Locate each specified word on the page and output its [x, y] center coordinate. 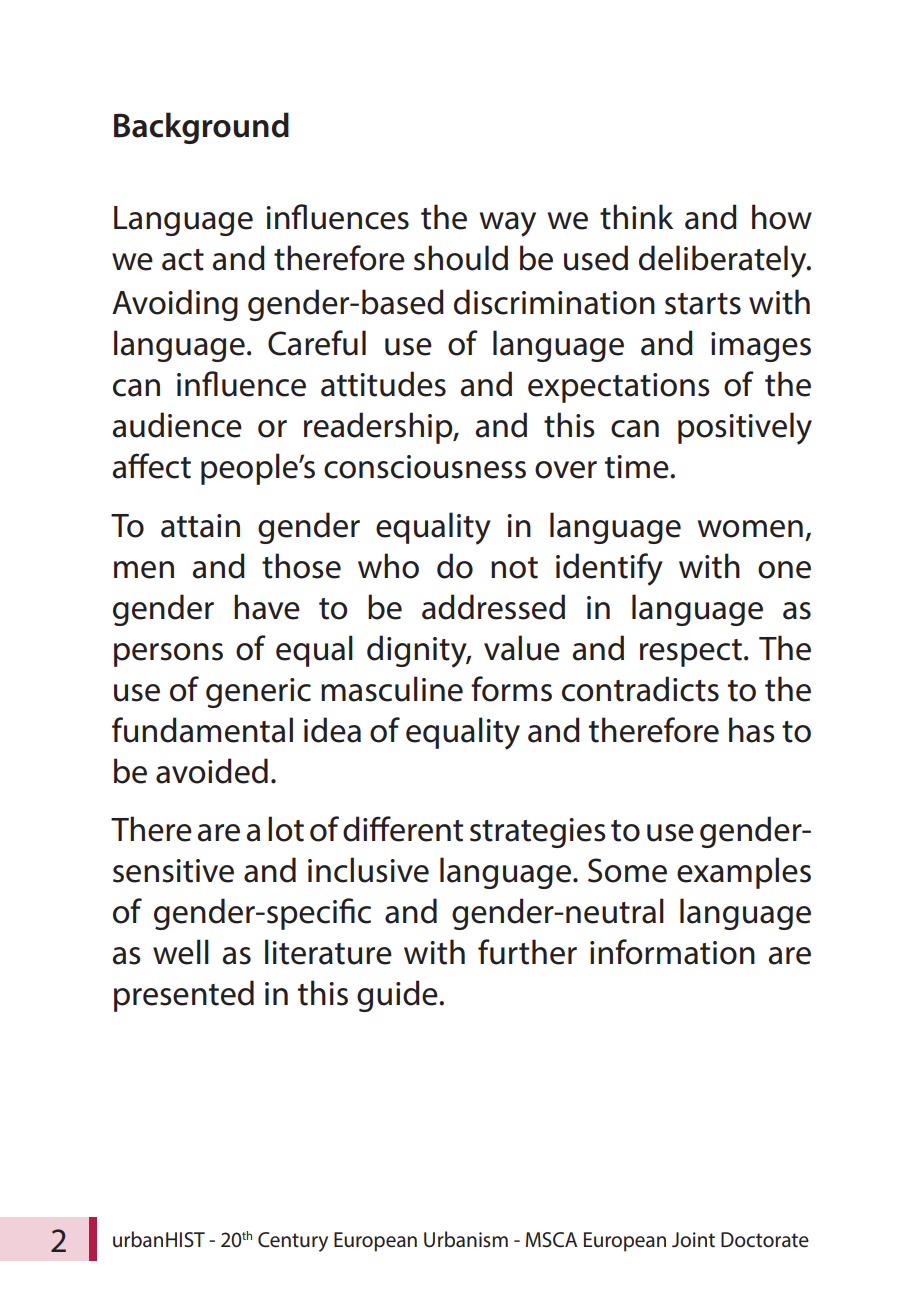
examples [744, 873]
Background [201, 128]
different [403, 829]
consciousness [425, 467]
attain [200, 526]
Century [293, 1242]
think [636, 217]
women [750, 529]
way [508, 224]
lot [286, 829]
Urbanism [466, 1239]
